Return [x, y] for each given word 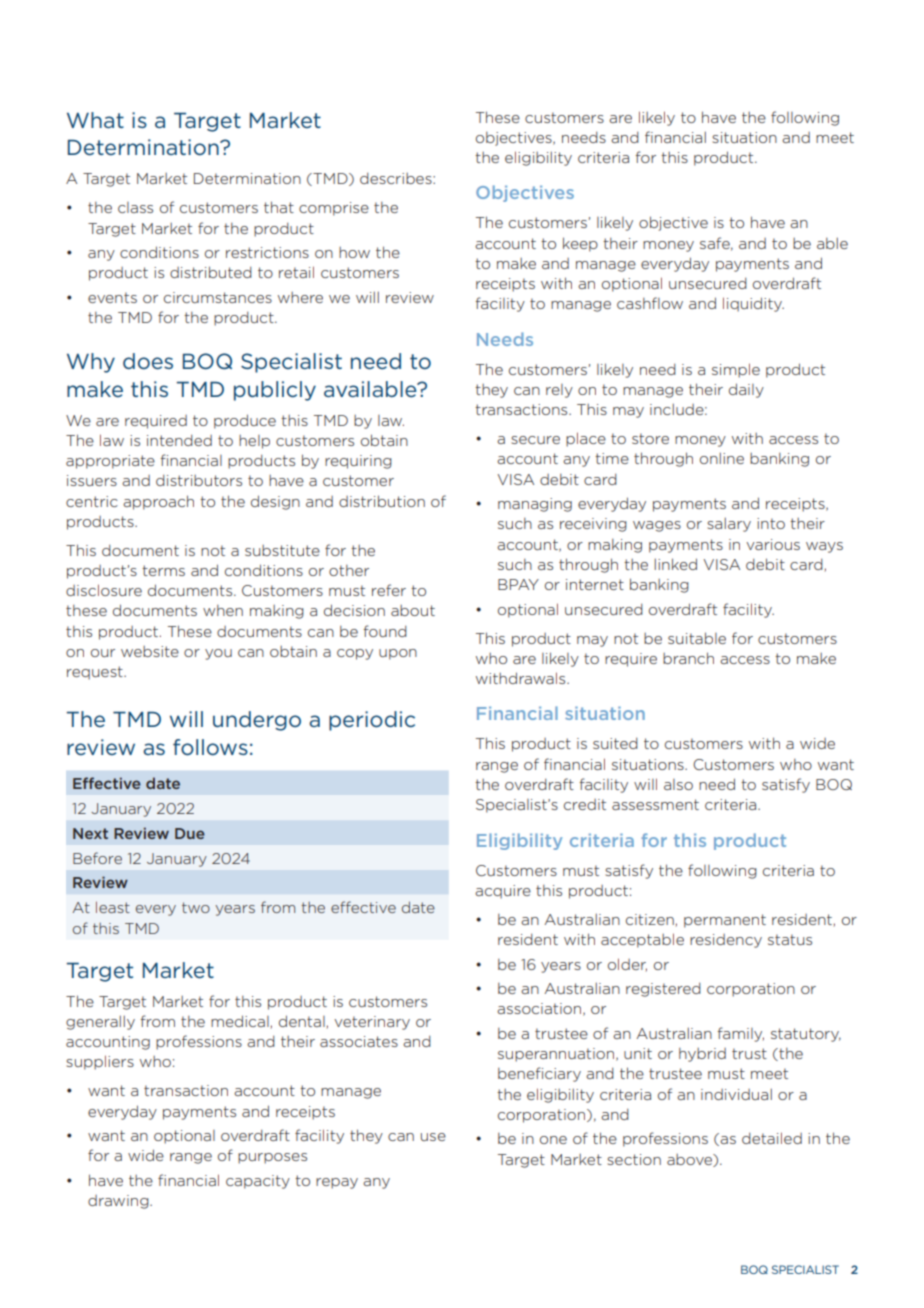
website [150, 651]
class [135, 207]
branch [688, 658]
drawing [119, 1202]
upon [398, 654]
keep [580, 244]
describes [397, 178]
